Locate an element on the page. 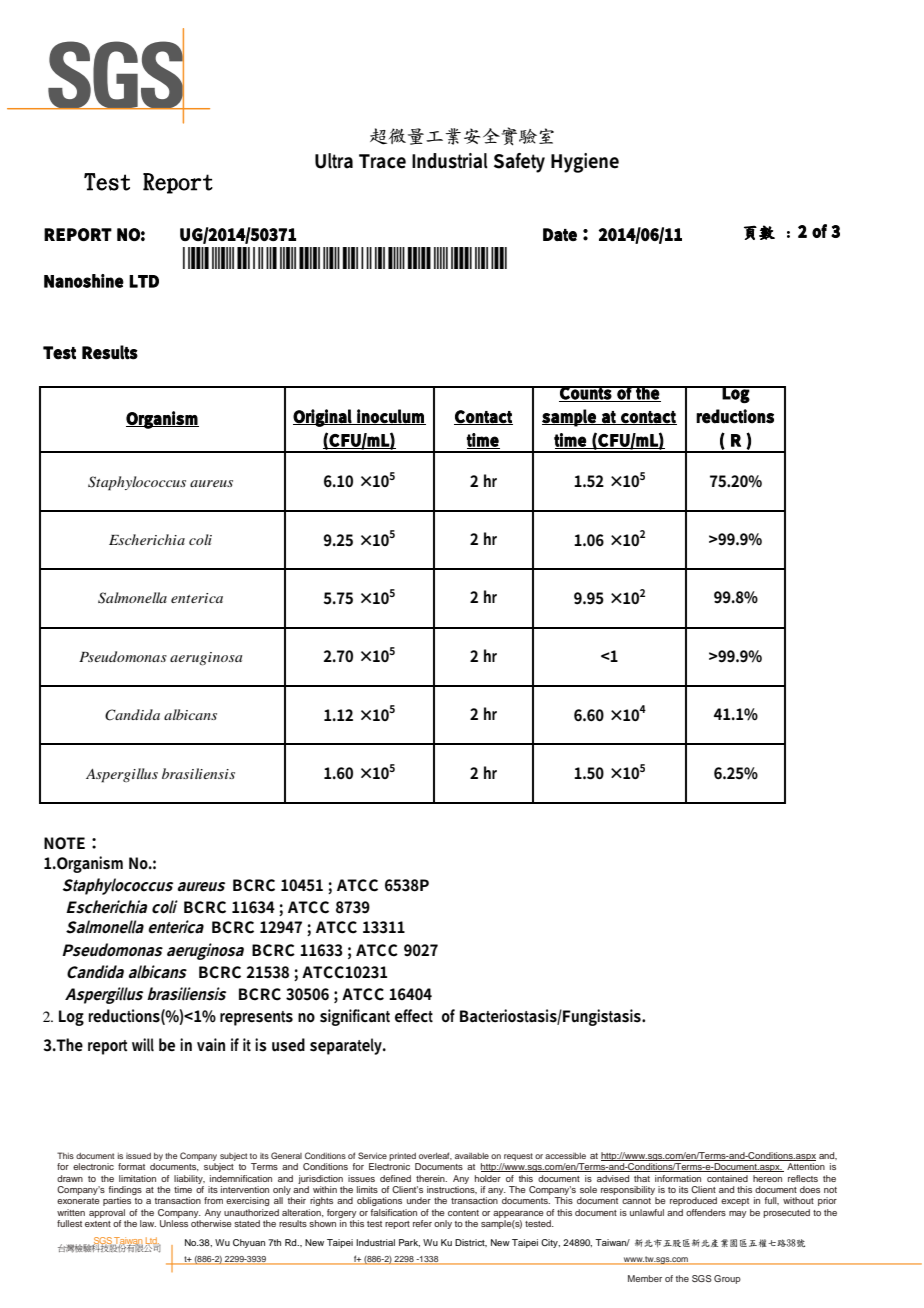 This image has height=1308, width=924. Safety is located at coordinates (519, 163).
